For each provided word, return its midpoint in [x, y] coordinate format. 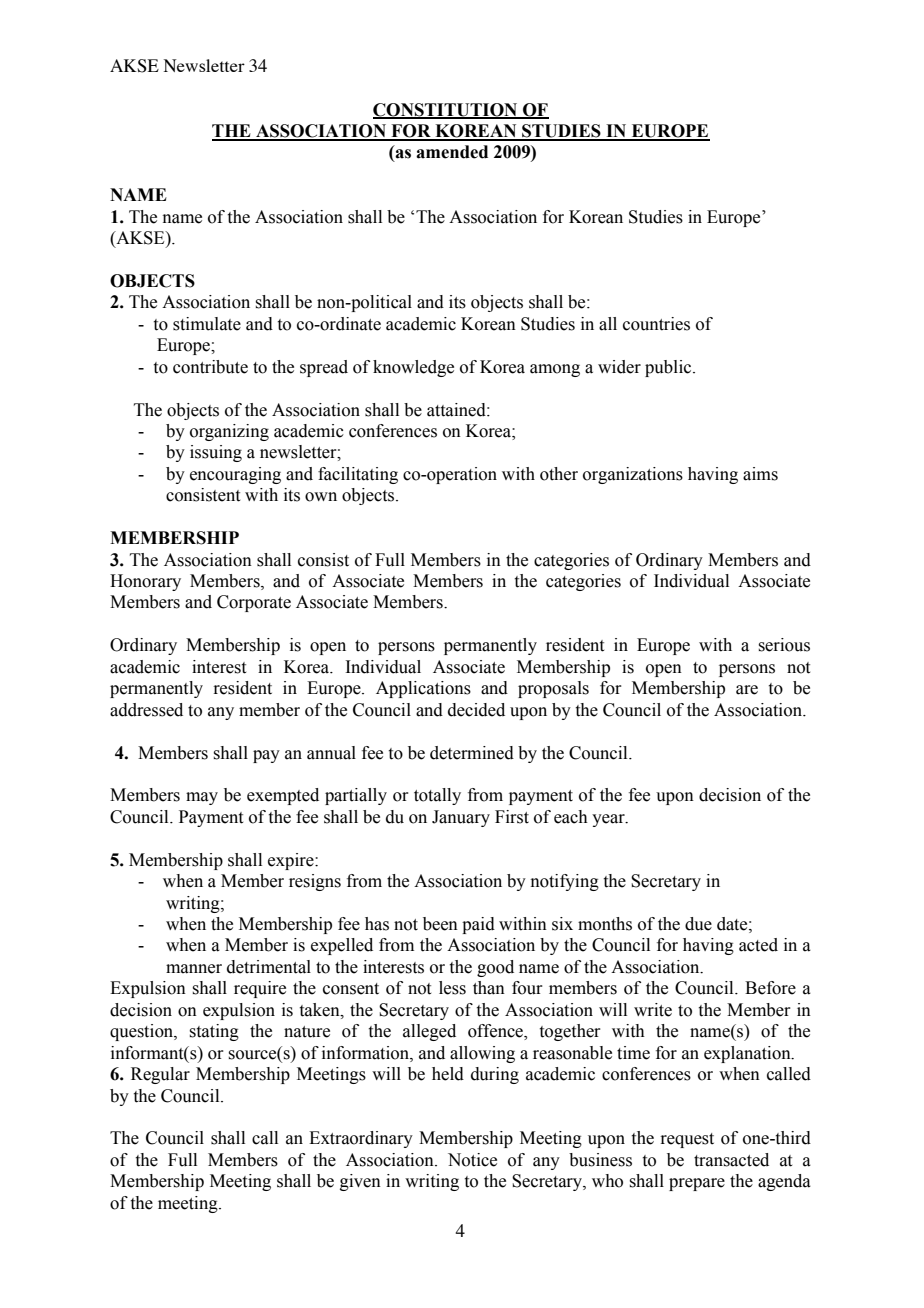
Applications [423, 689]
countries [656, 324]
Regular [160, 1075]
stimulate [207, 324]
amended [452, 152]
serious [784, 645]
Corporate [254, 603]
